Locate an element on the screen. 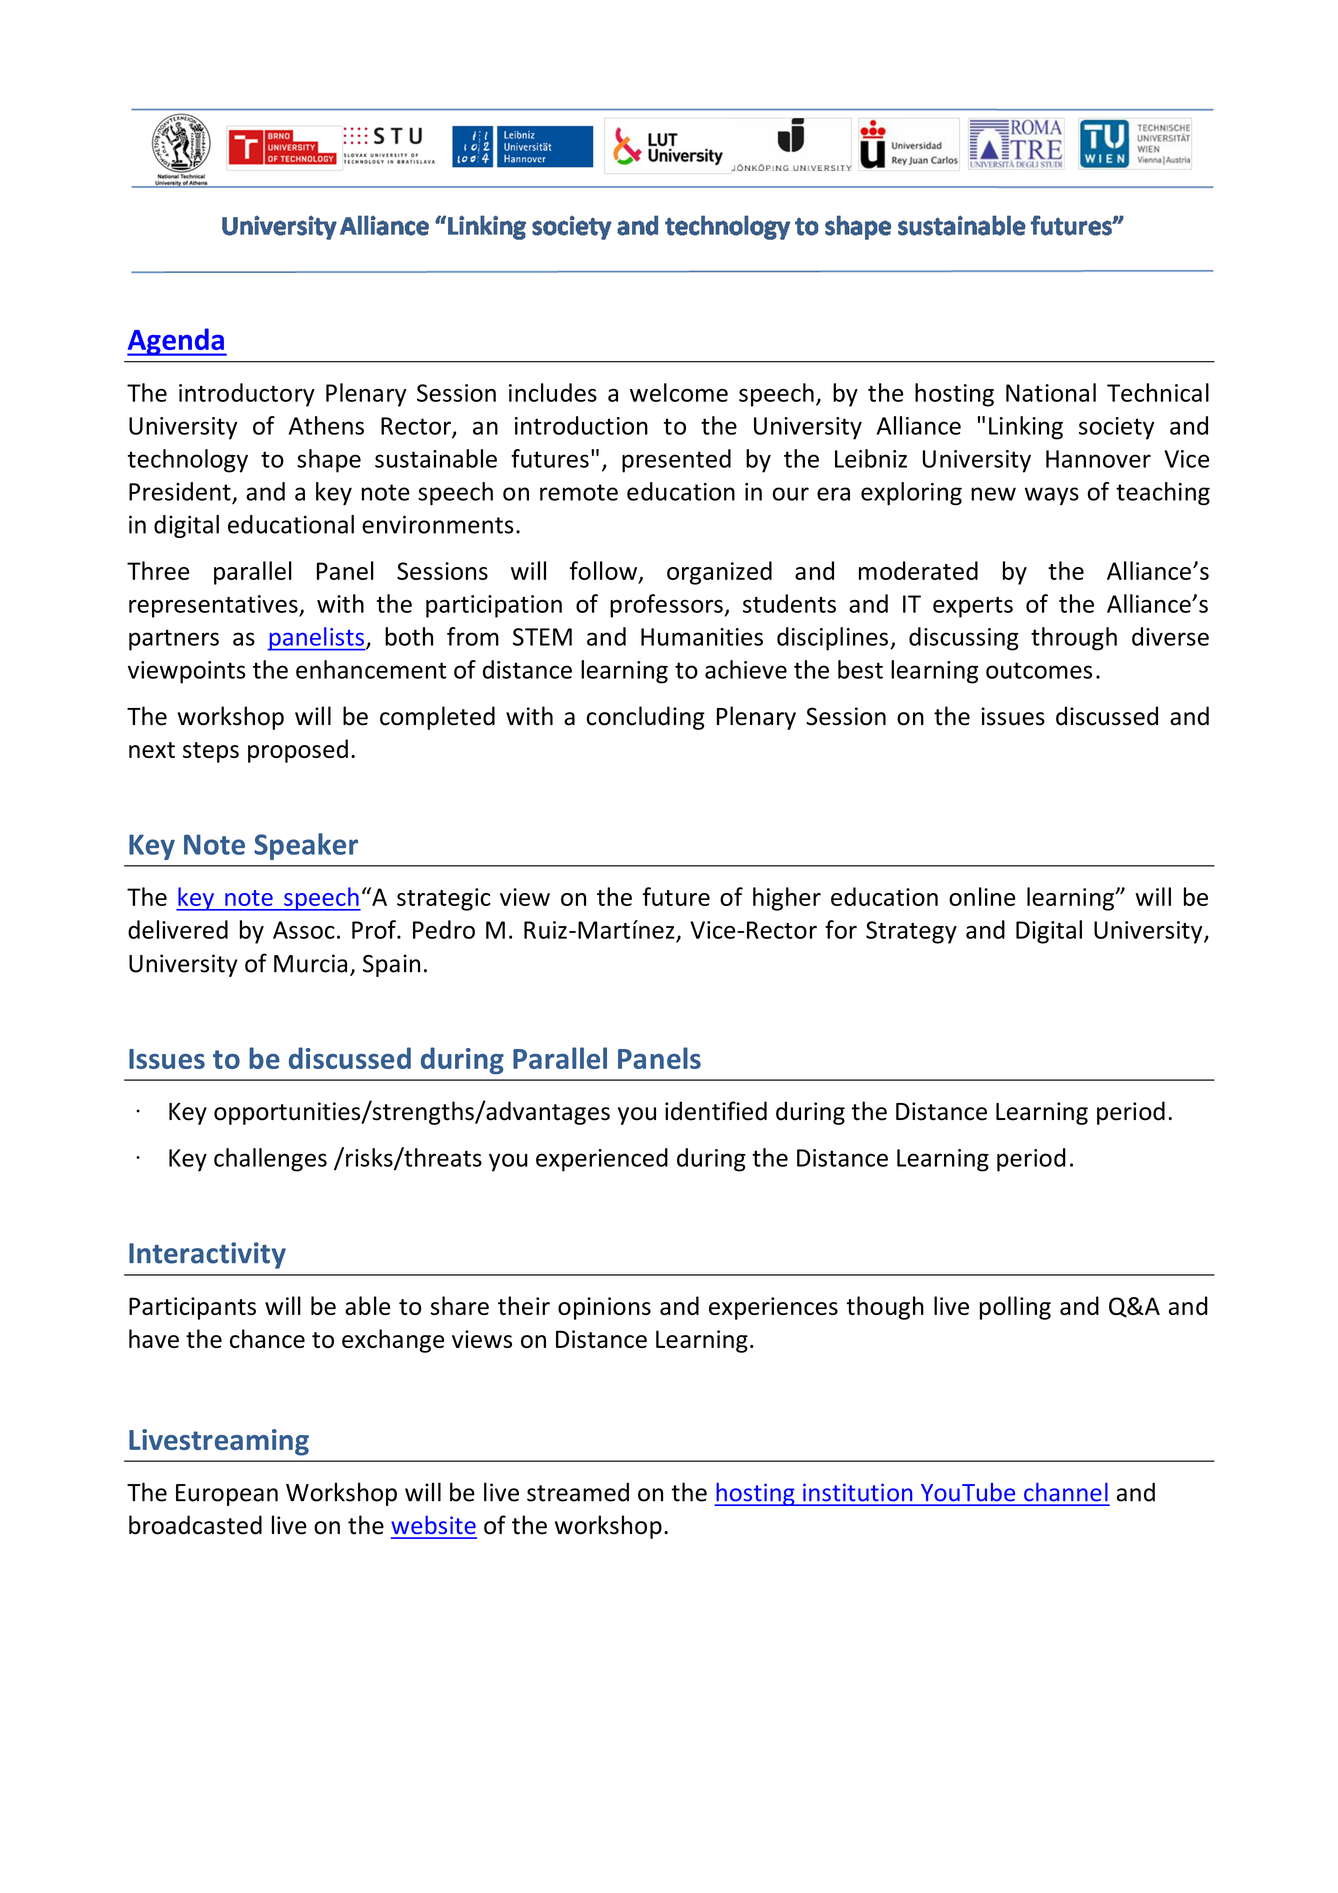 The width and height of the screenshot is (1338, 1893). challenges is located at coordinates (270, 1160).
